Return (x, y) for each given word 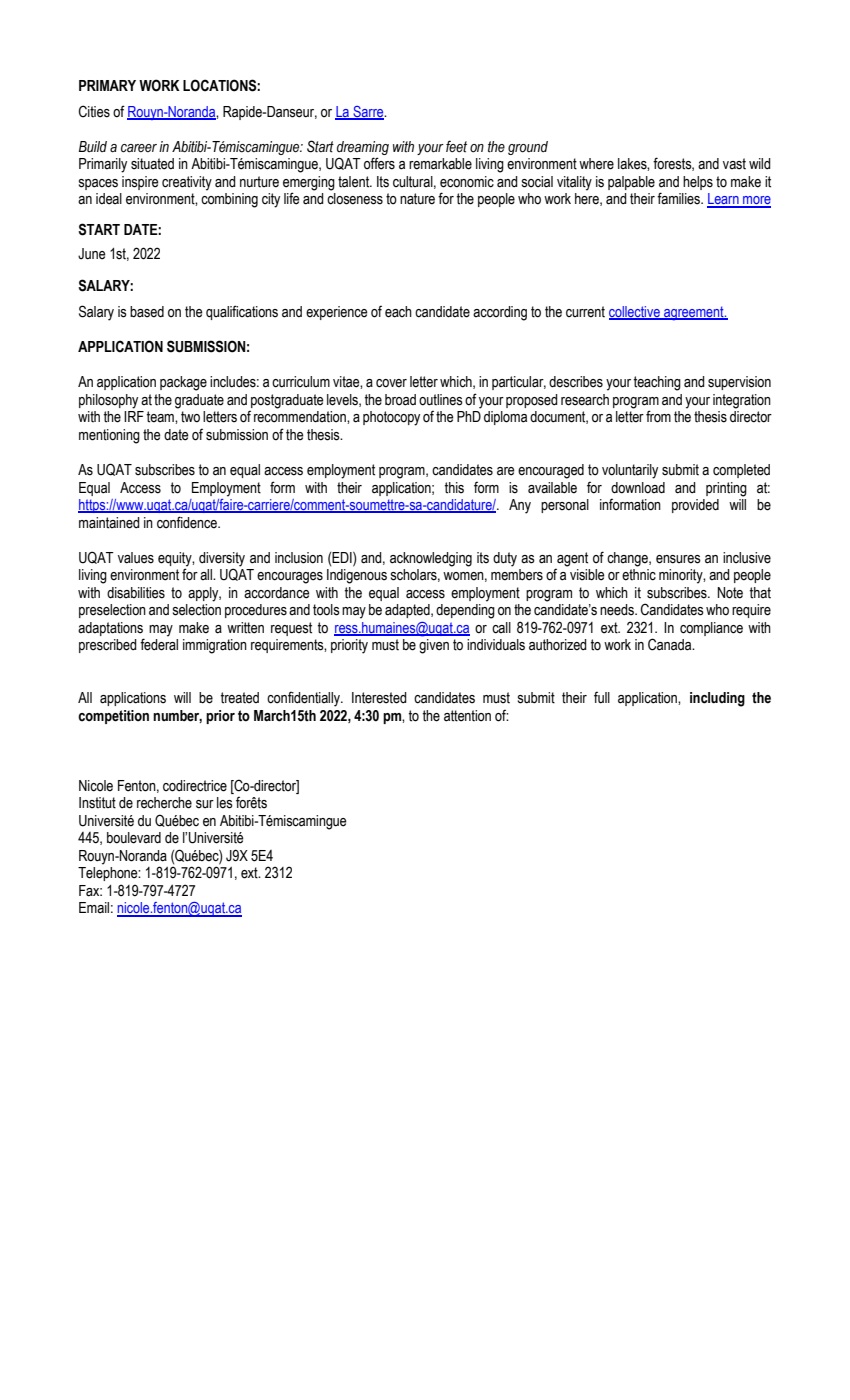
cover (391, 383)
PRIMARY (107, 85)
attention (467, 716)
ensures (678, 559)
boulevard (134, 838)
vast (734, 164)
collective (635, 313)
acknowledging (431, 559)
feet (456, 146)
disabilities (136, 593)
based (147, 312)
